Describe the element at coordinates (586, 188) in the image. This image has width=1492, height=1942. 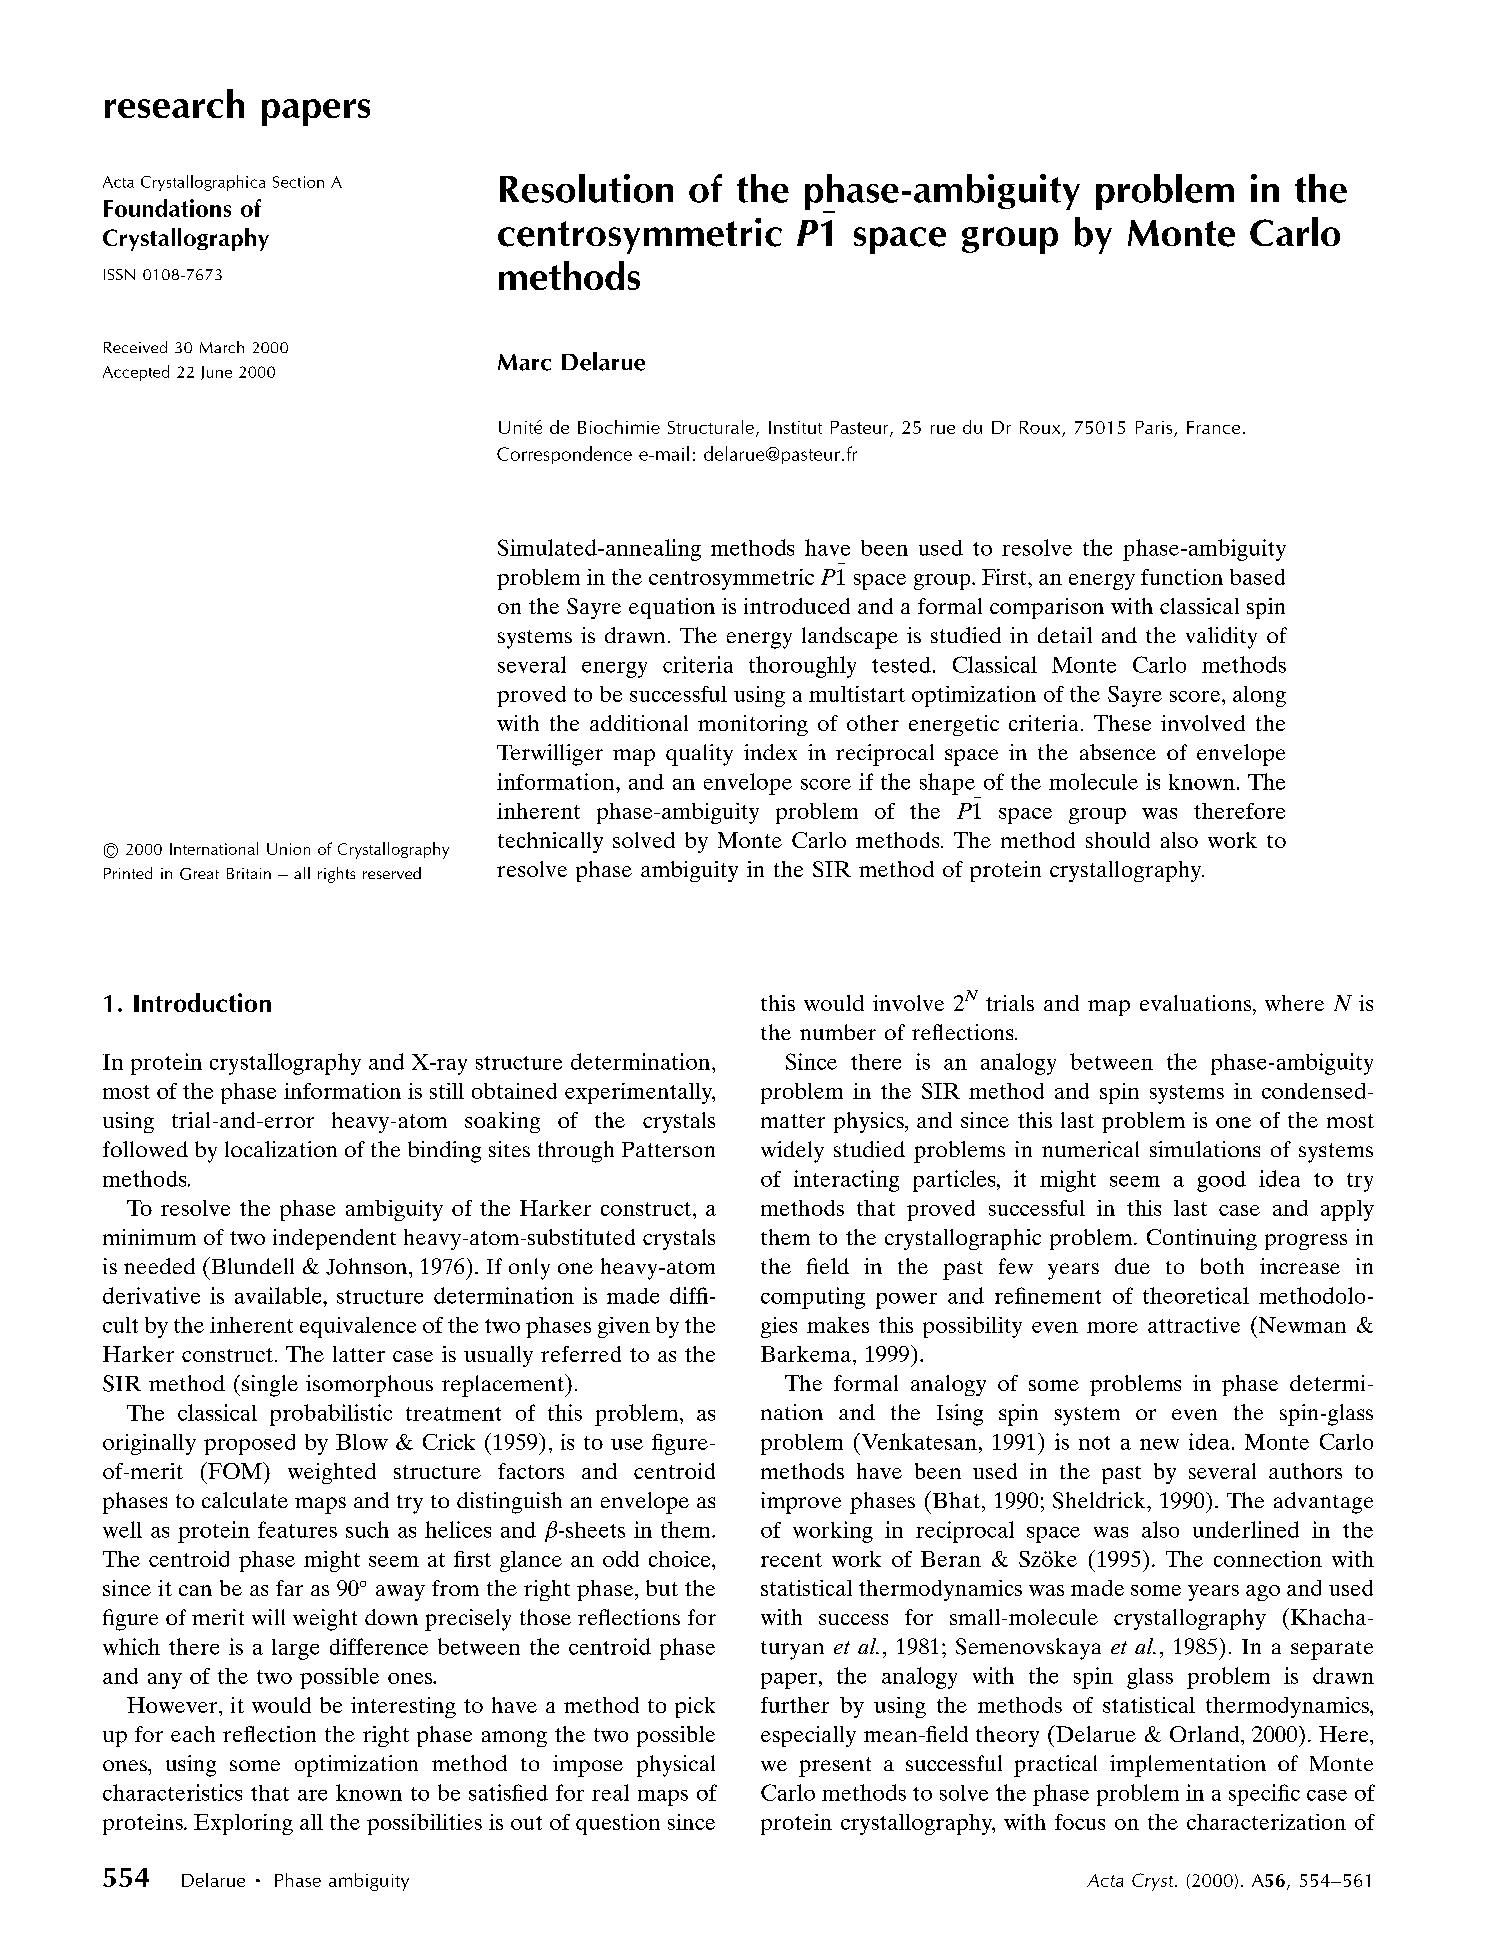
I see `Resolution` at that location.
